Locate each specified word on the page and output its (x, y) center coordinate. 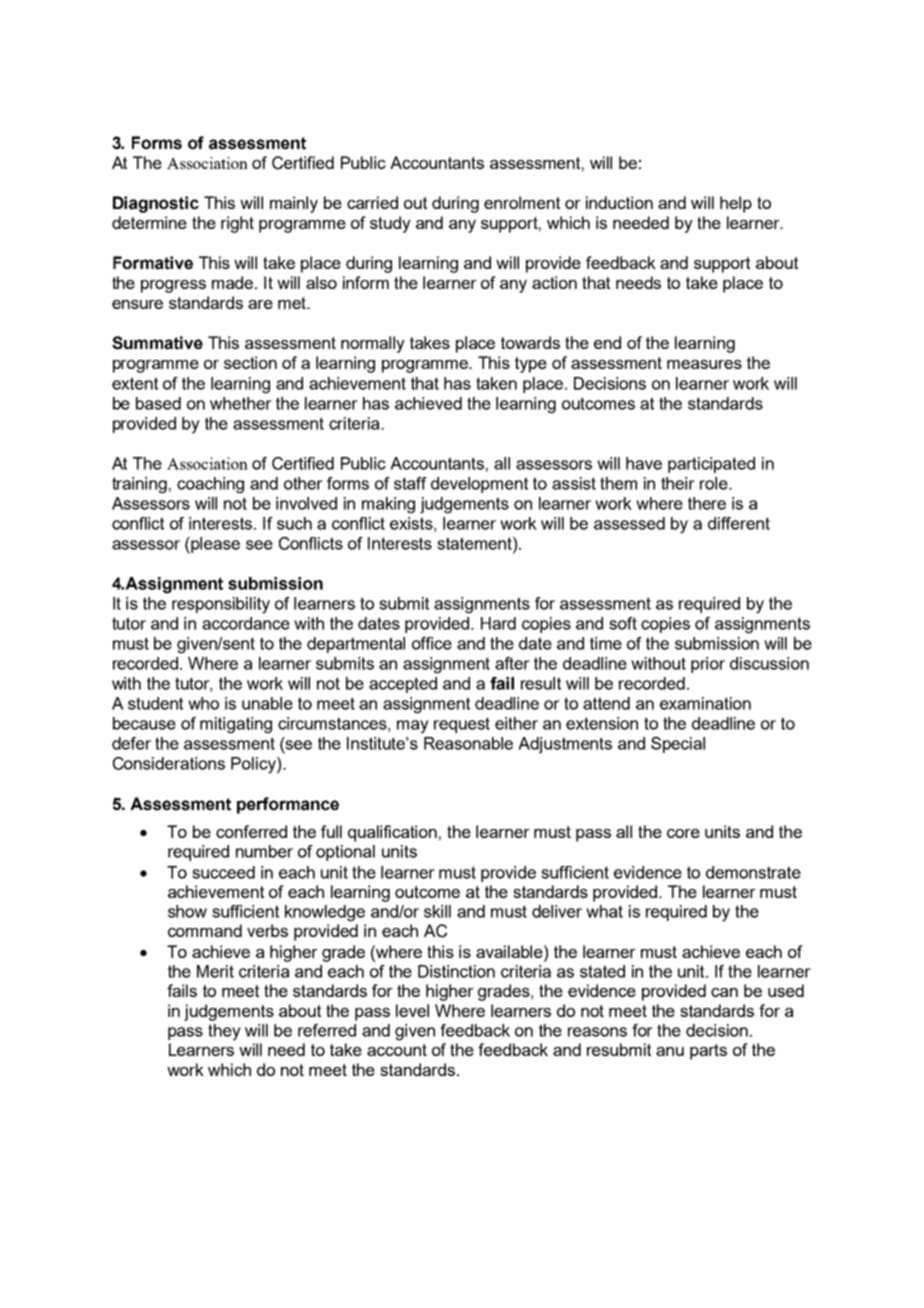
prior (708, 665)
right (237, 224)
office (432, 643)
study (390, 224)
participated (711, 465)
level (412, 1010)
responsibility (221, 605)
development (479, 485)
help (736, 204)
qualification (392, 833)
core (683, 833)
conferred (251, 831)
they (224, 1032)
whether (241, 403)
